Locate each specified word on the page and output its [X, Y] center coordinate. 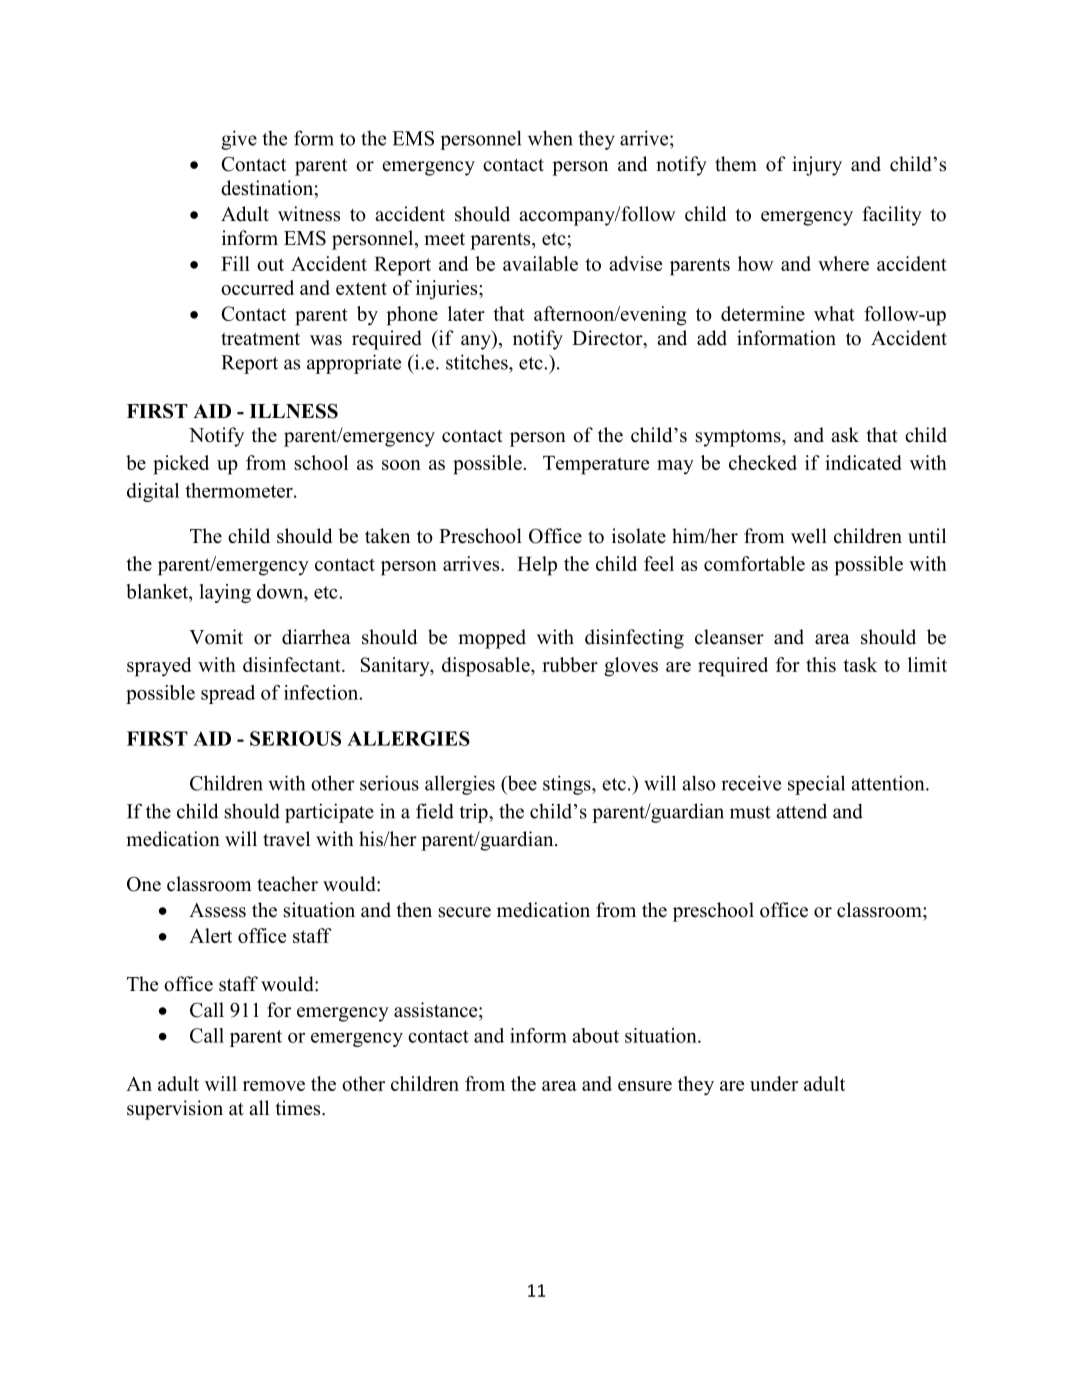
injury [817, 166]
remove [274, 1086]
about [595, 1035]
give [239, 140]
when [550, 138]
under [774, 1083]
